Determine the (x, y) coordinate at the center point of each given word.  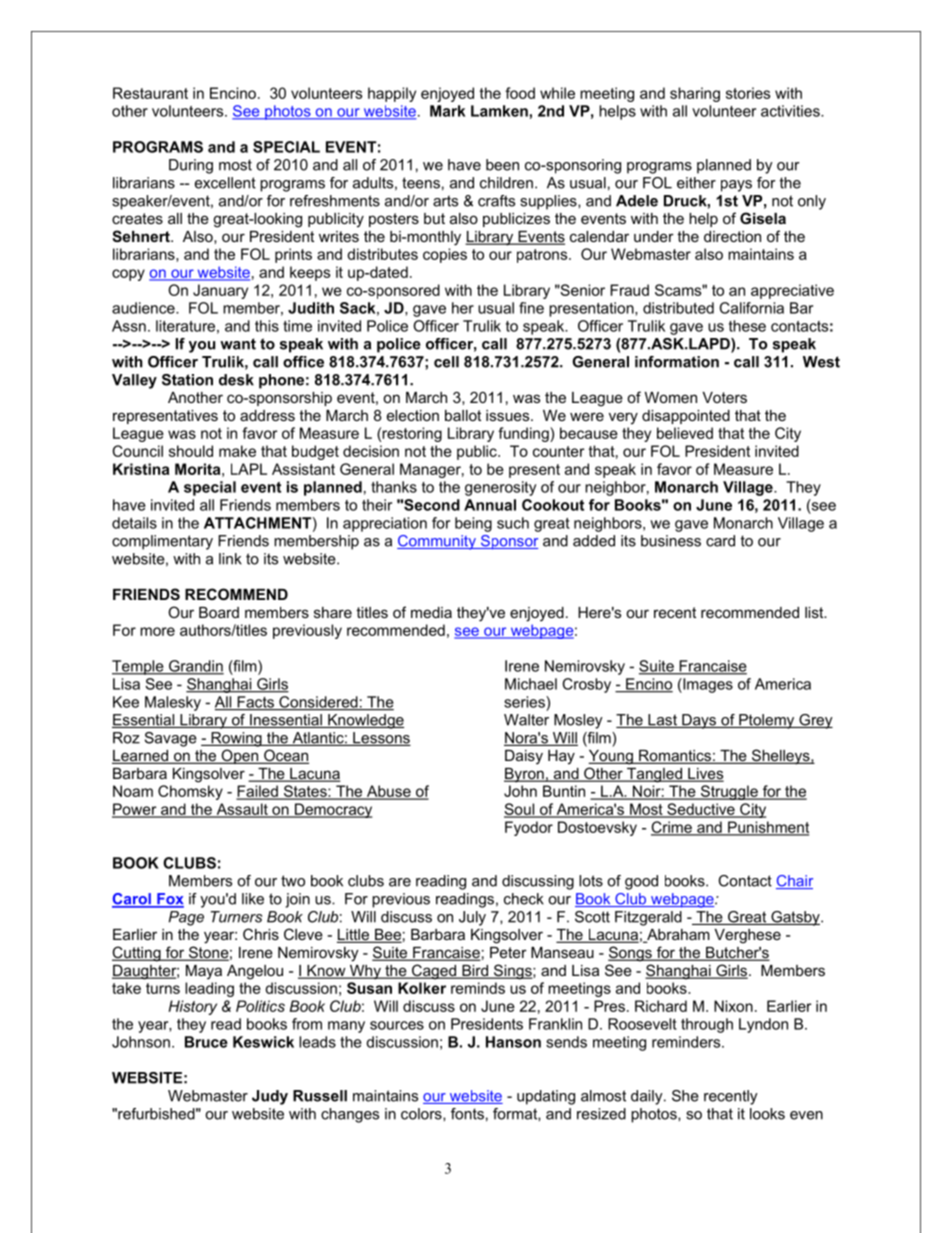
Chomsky (190, 792)
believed (685, 433)
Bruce (206, 1042)
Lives (705, 775)
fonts (467, 1114)
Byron (525, 775)
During (191, 166)
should (191, 451)
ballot (463, 415)
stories (748, 93)
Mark (447, 111)
